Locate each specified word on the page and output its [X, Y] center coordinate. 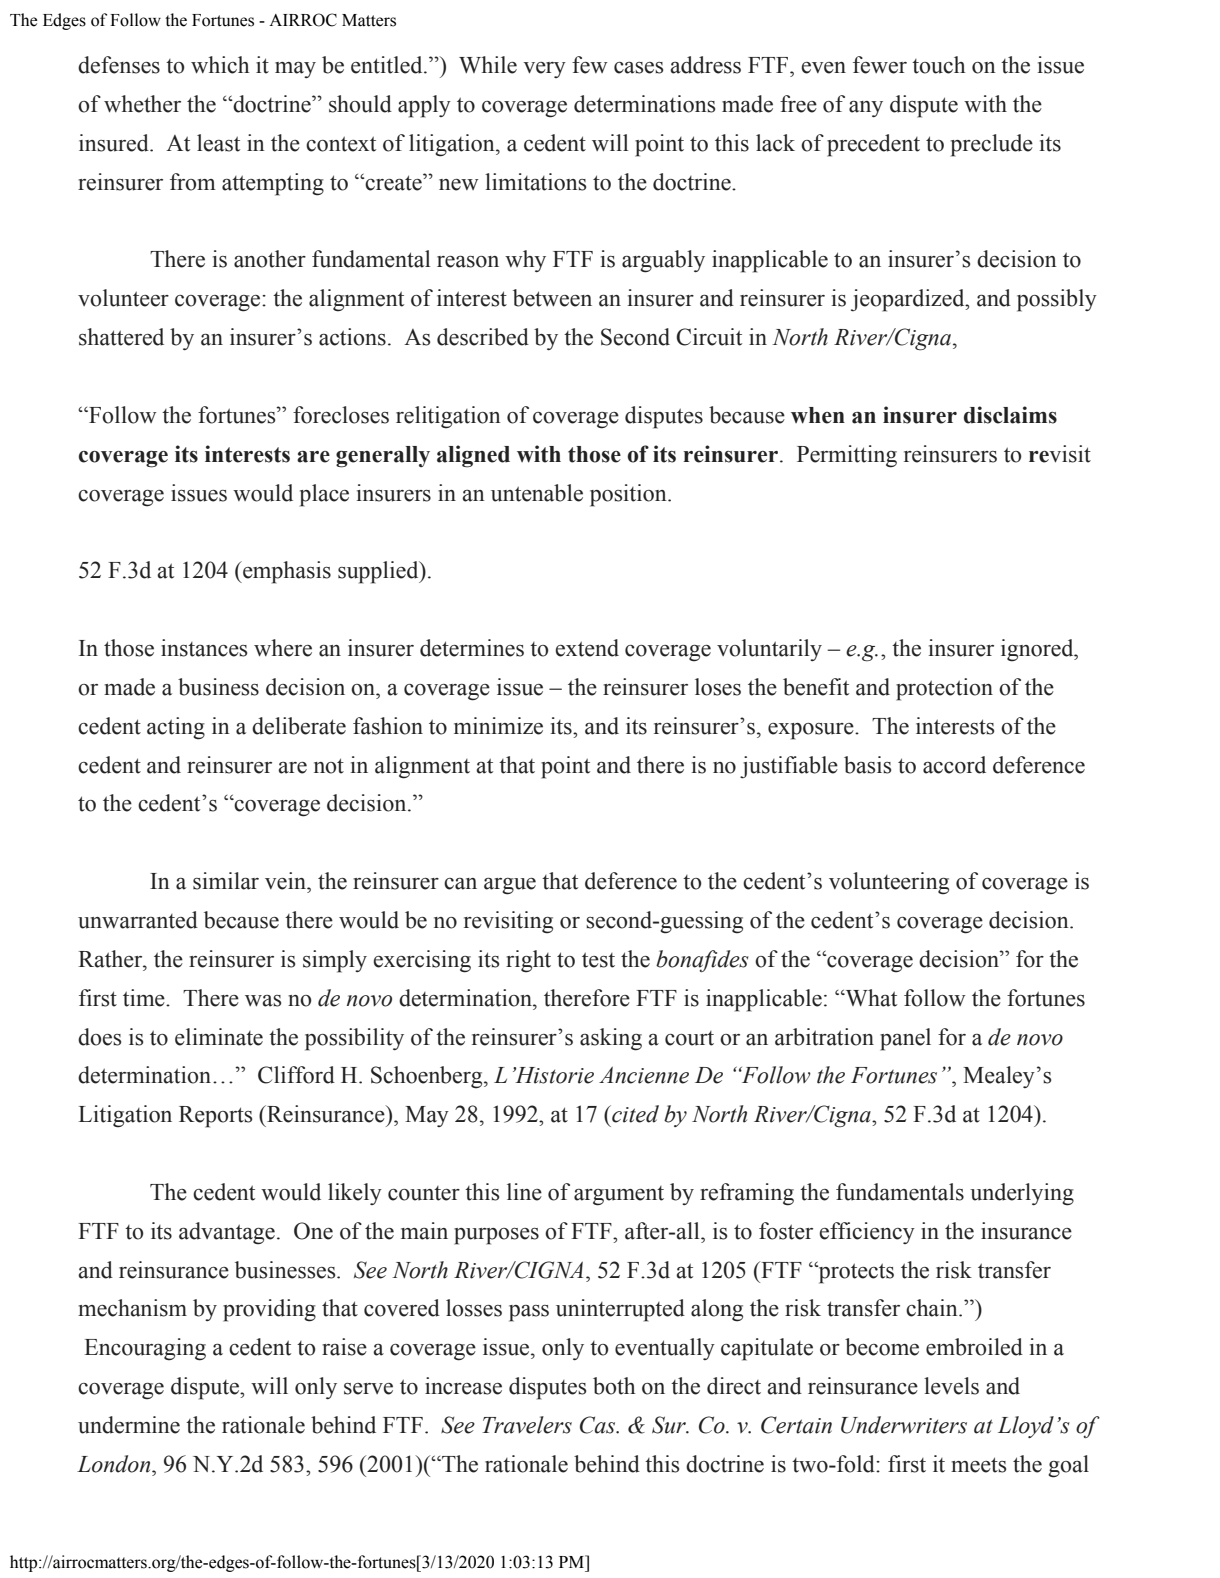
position [629, 495]
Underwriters [904, 1425]
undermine [129, 1425]
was [263, 1001]
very [544, 70]
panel [905, 1039]
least [218, 143]
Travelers [527, 1425]
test [598, 960]
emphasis [286, 572]
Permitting [847, 456]
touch [938, 65]
